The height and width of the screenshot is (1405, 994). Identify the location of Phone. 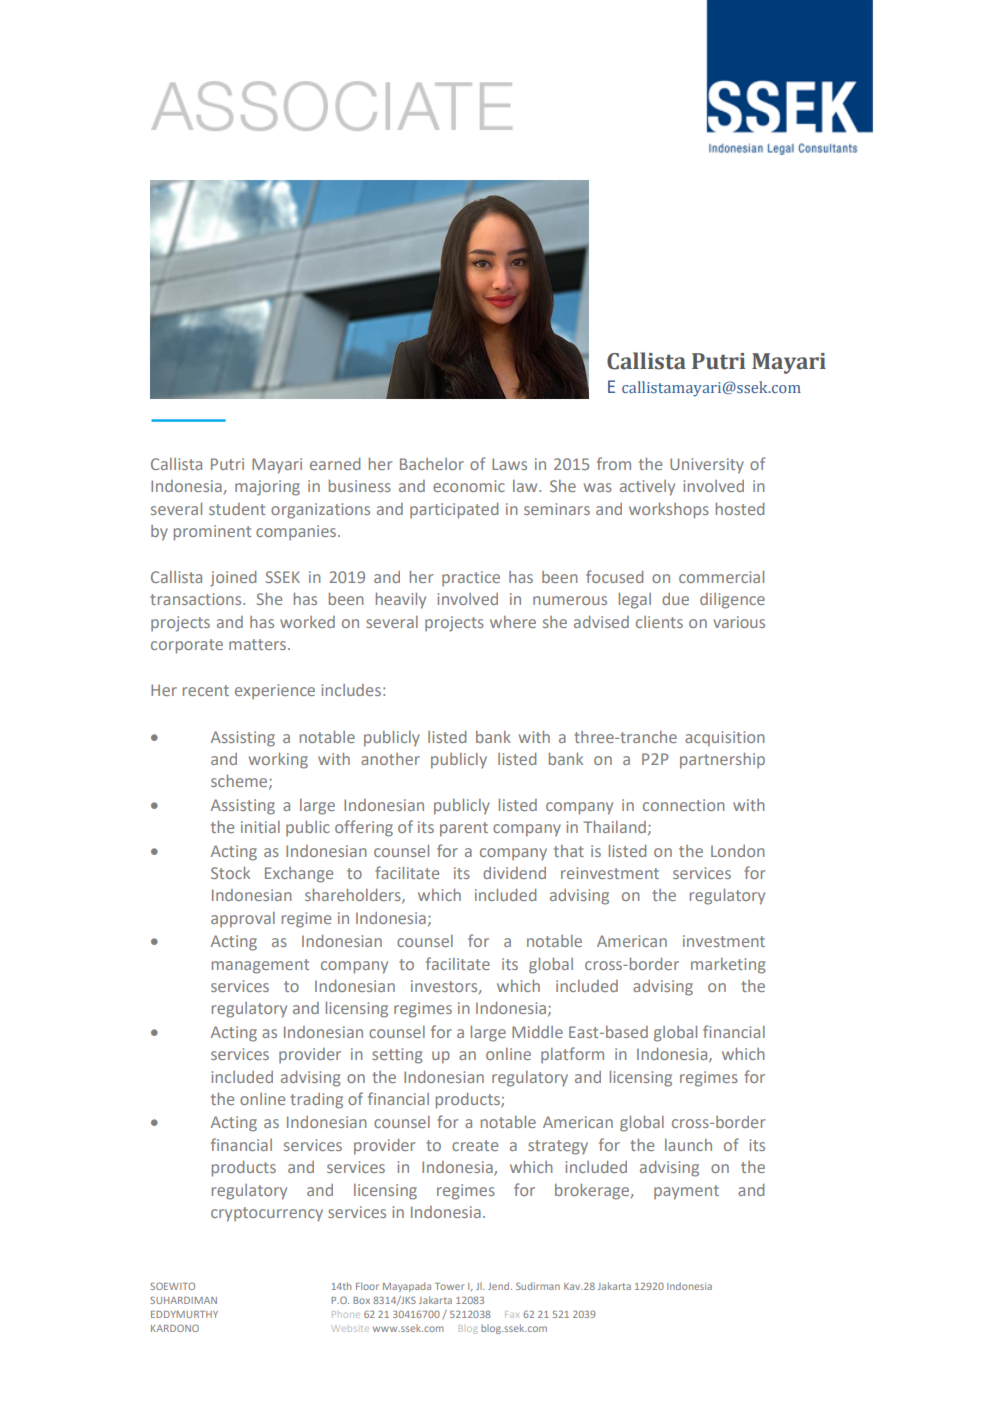
(346, 1314).
